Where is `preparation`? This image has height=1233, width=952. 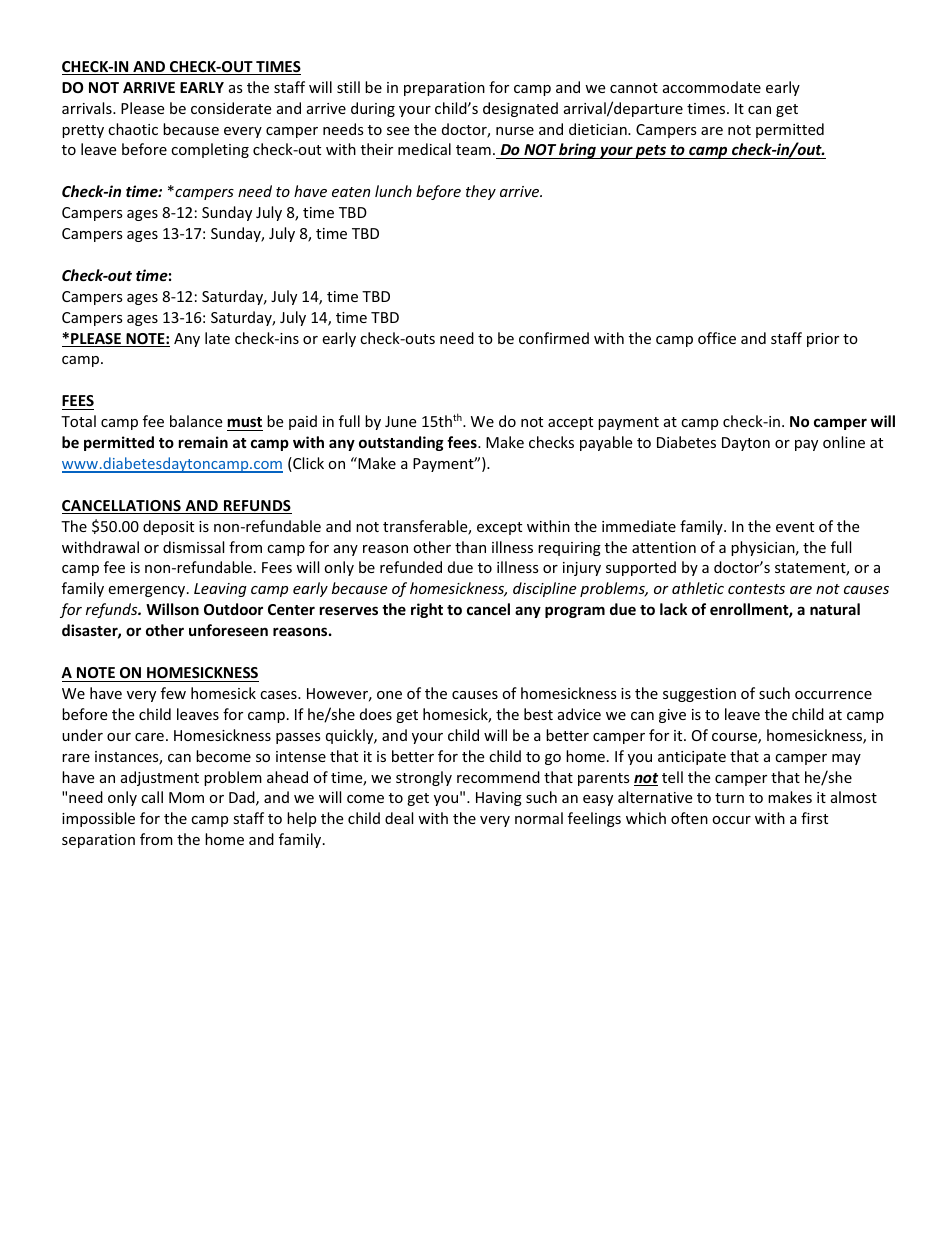
preparation is located at coordinates (444, 89).
